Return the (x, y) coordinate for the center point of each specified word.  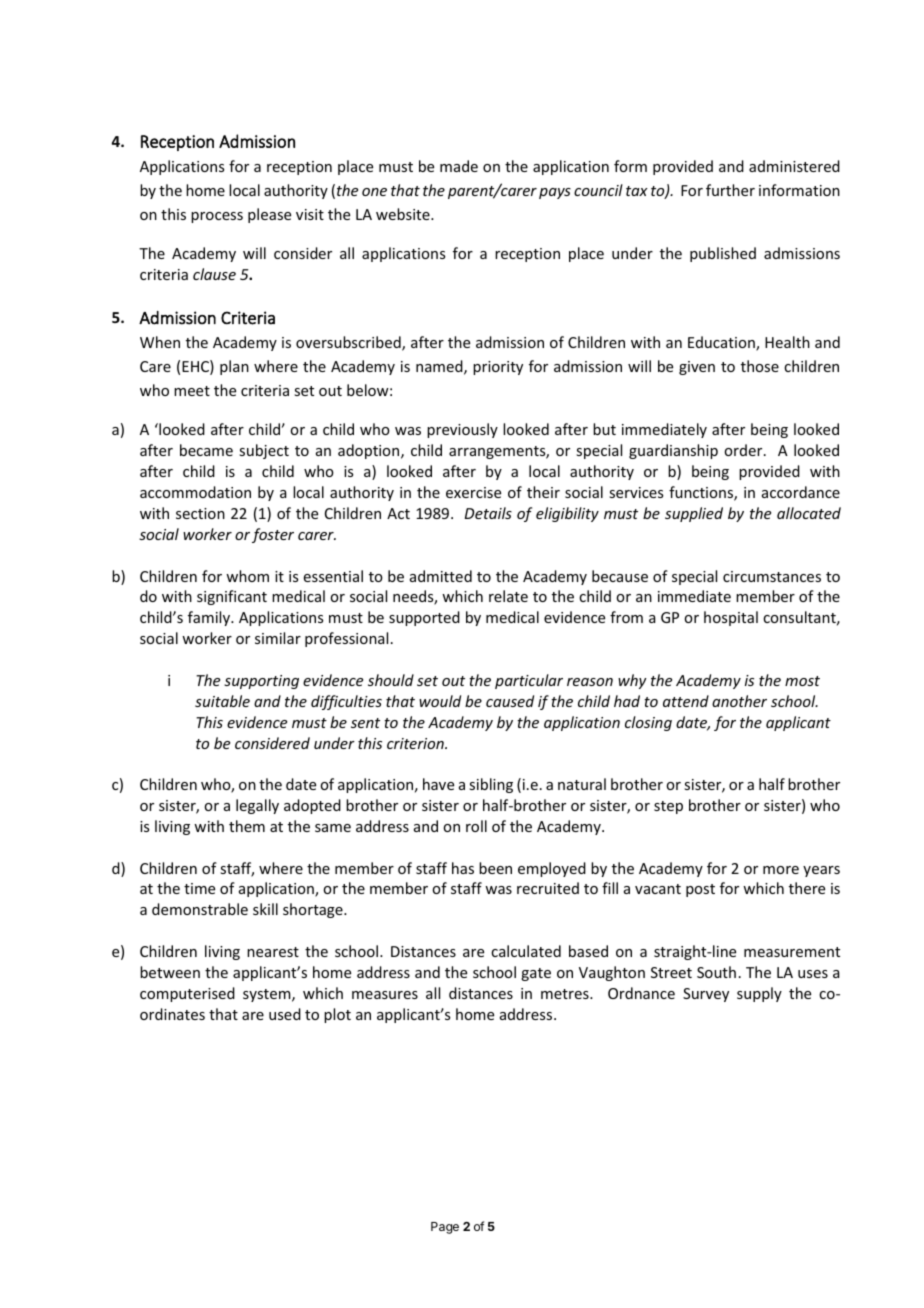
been (495, 868)
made (459, 166)
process (217, 217)
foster (273, 535)
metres (566, 994)
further (730, 190)
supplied (694, 514)
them (247, 826)
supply (759, 994)
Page (445, 1228)
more (781, 870)
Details (488, 513)
